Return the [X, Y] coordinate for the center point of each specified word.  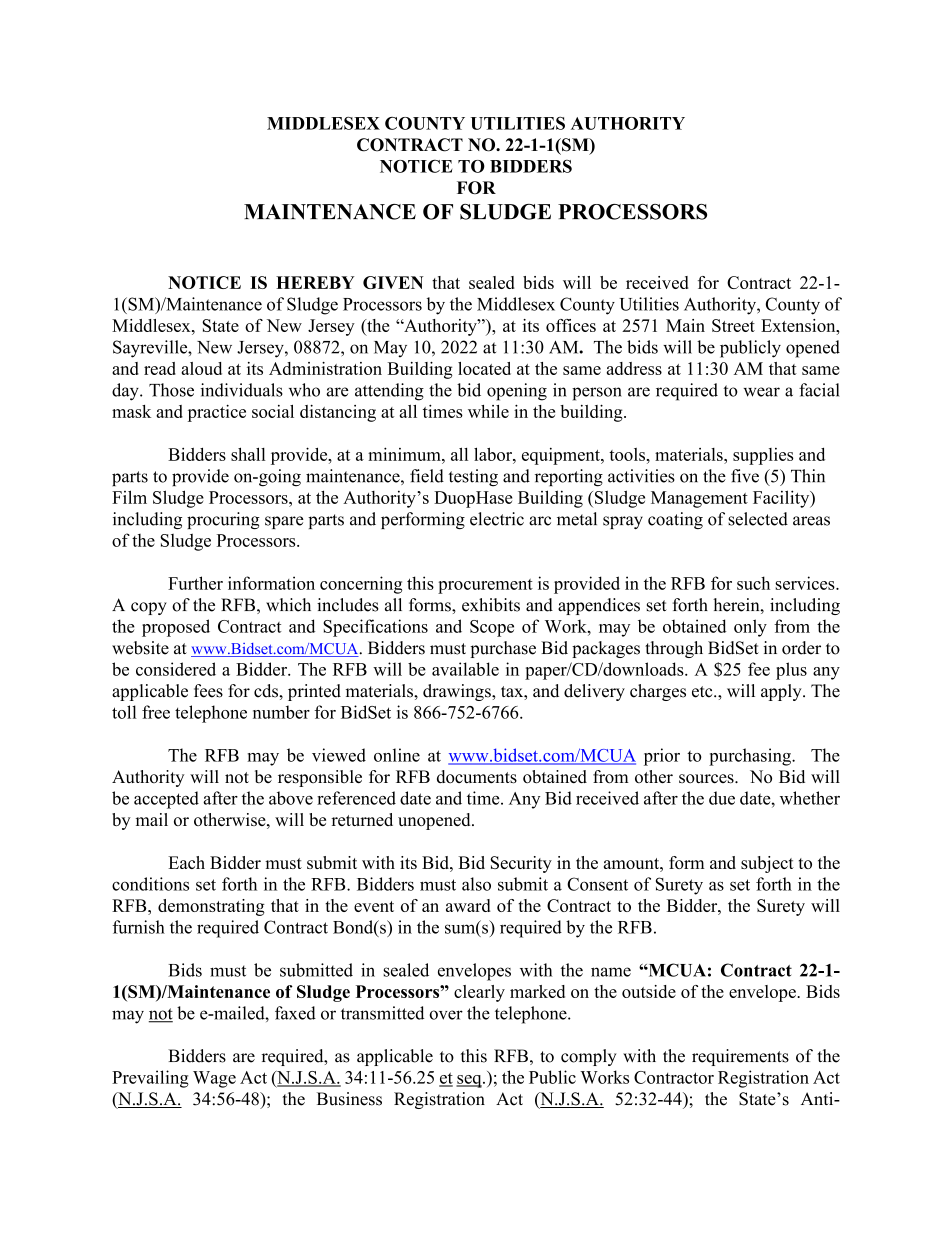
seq [470, 1081]
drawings [458, 692]
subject [767, 864]
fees [208, 691]
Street [733, 325]
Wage [214, 1079]
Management [699, 499]
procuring [223, 520]
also [476, 884]
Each [186, 862]
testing [473, 478]
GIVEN [393, 282]
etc [703, 692]
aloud [201, 368]
